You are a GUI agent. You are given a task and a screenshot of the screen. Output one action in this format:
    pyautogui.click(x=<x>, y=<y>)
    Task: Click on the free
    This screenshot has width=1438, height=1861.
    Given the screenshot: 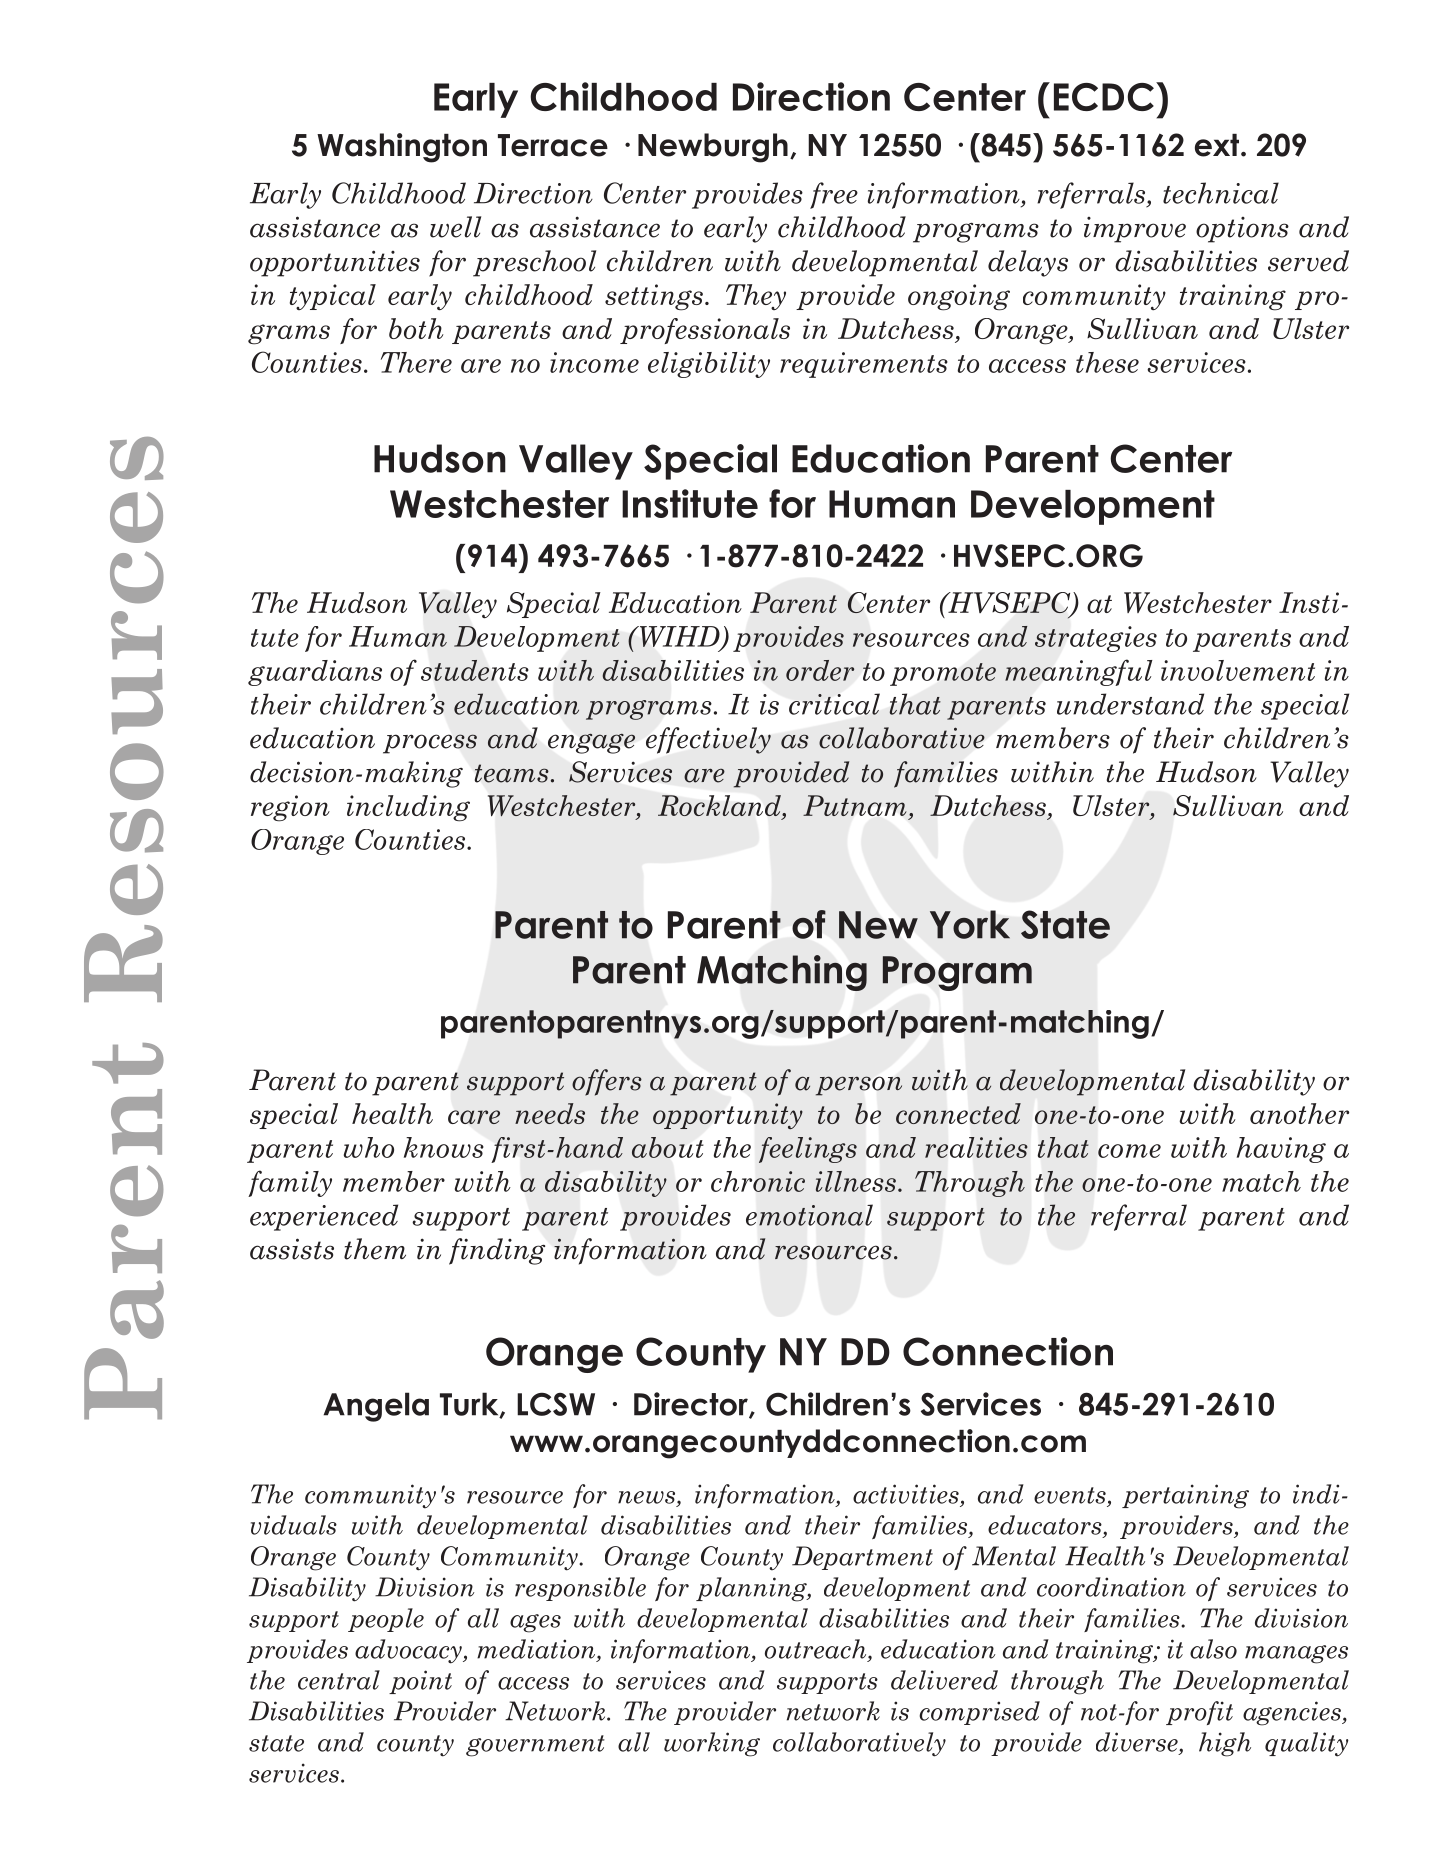 What is the action you would take?
    pyautogui.click(x=834, y=195)
